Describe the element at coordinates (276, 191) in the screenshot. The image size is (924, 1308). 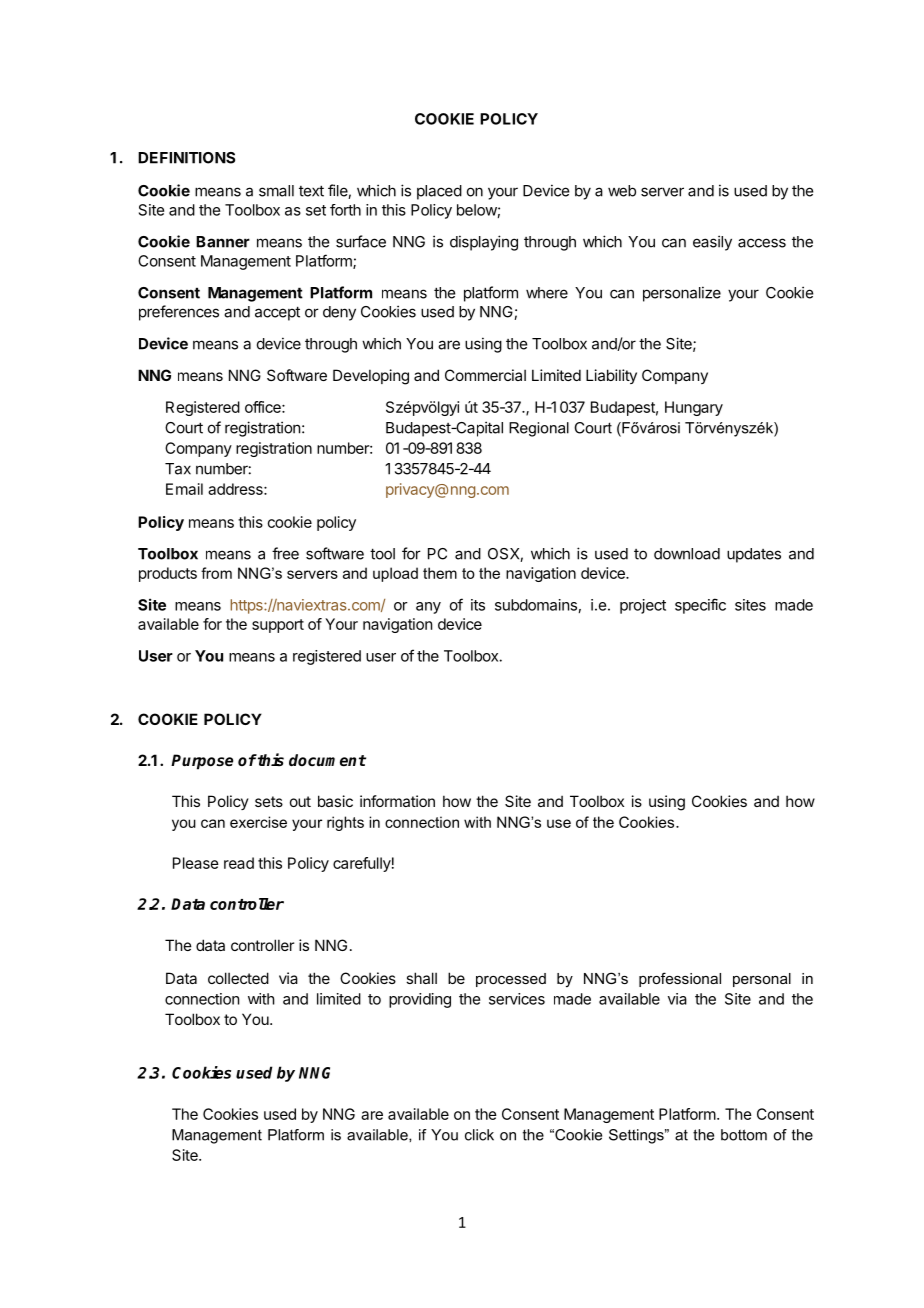
I see `small` at that location.
